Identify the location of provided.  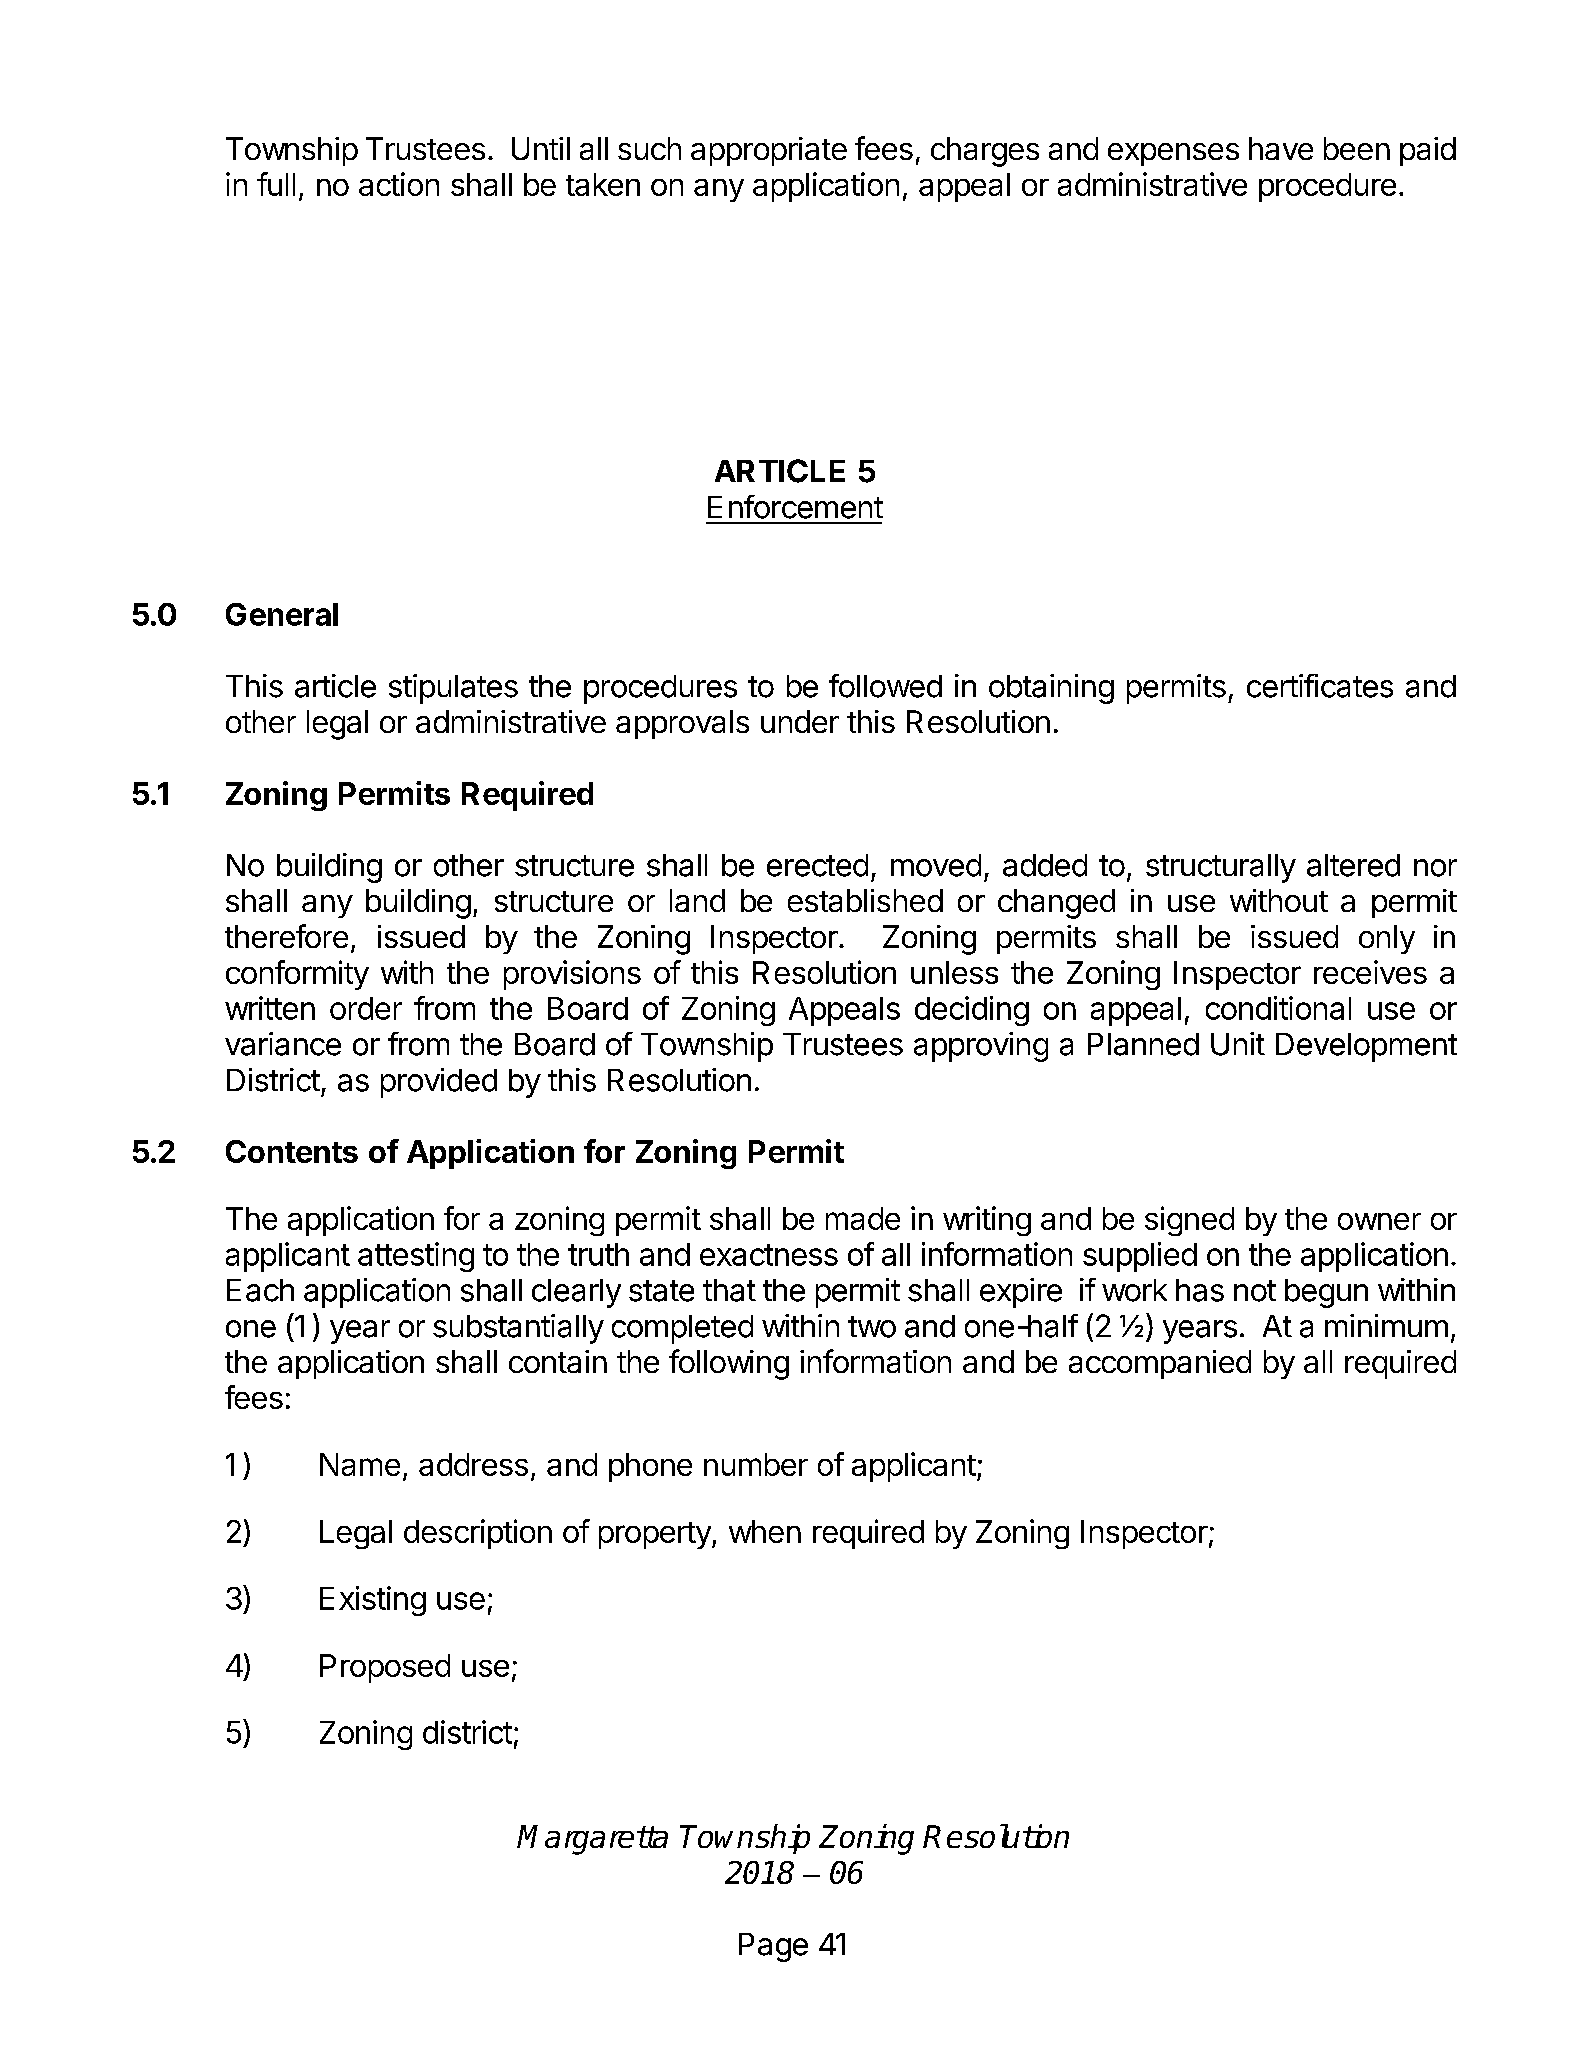
(439, 1083).
